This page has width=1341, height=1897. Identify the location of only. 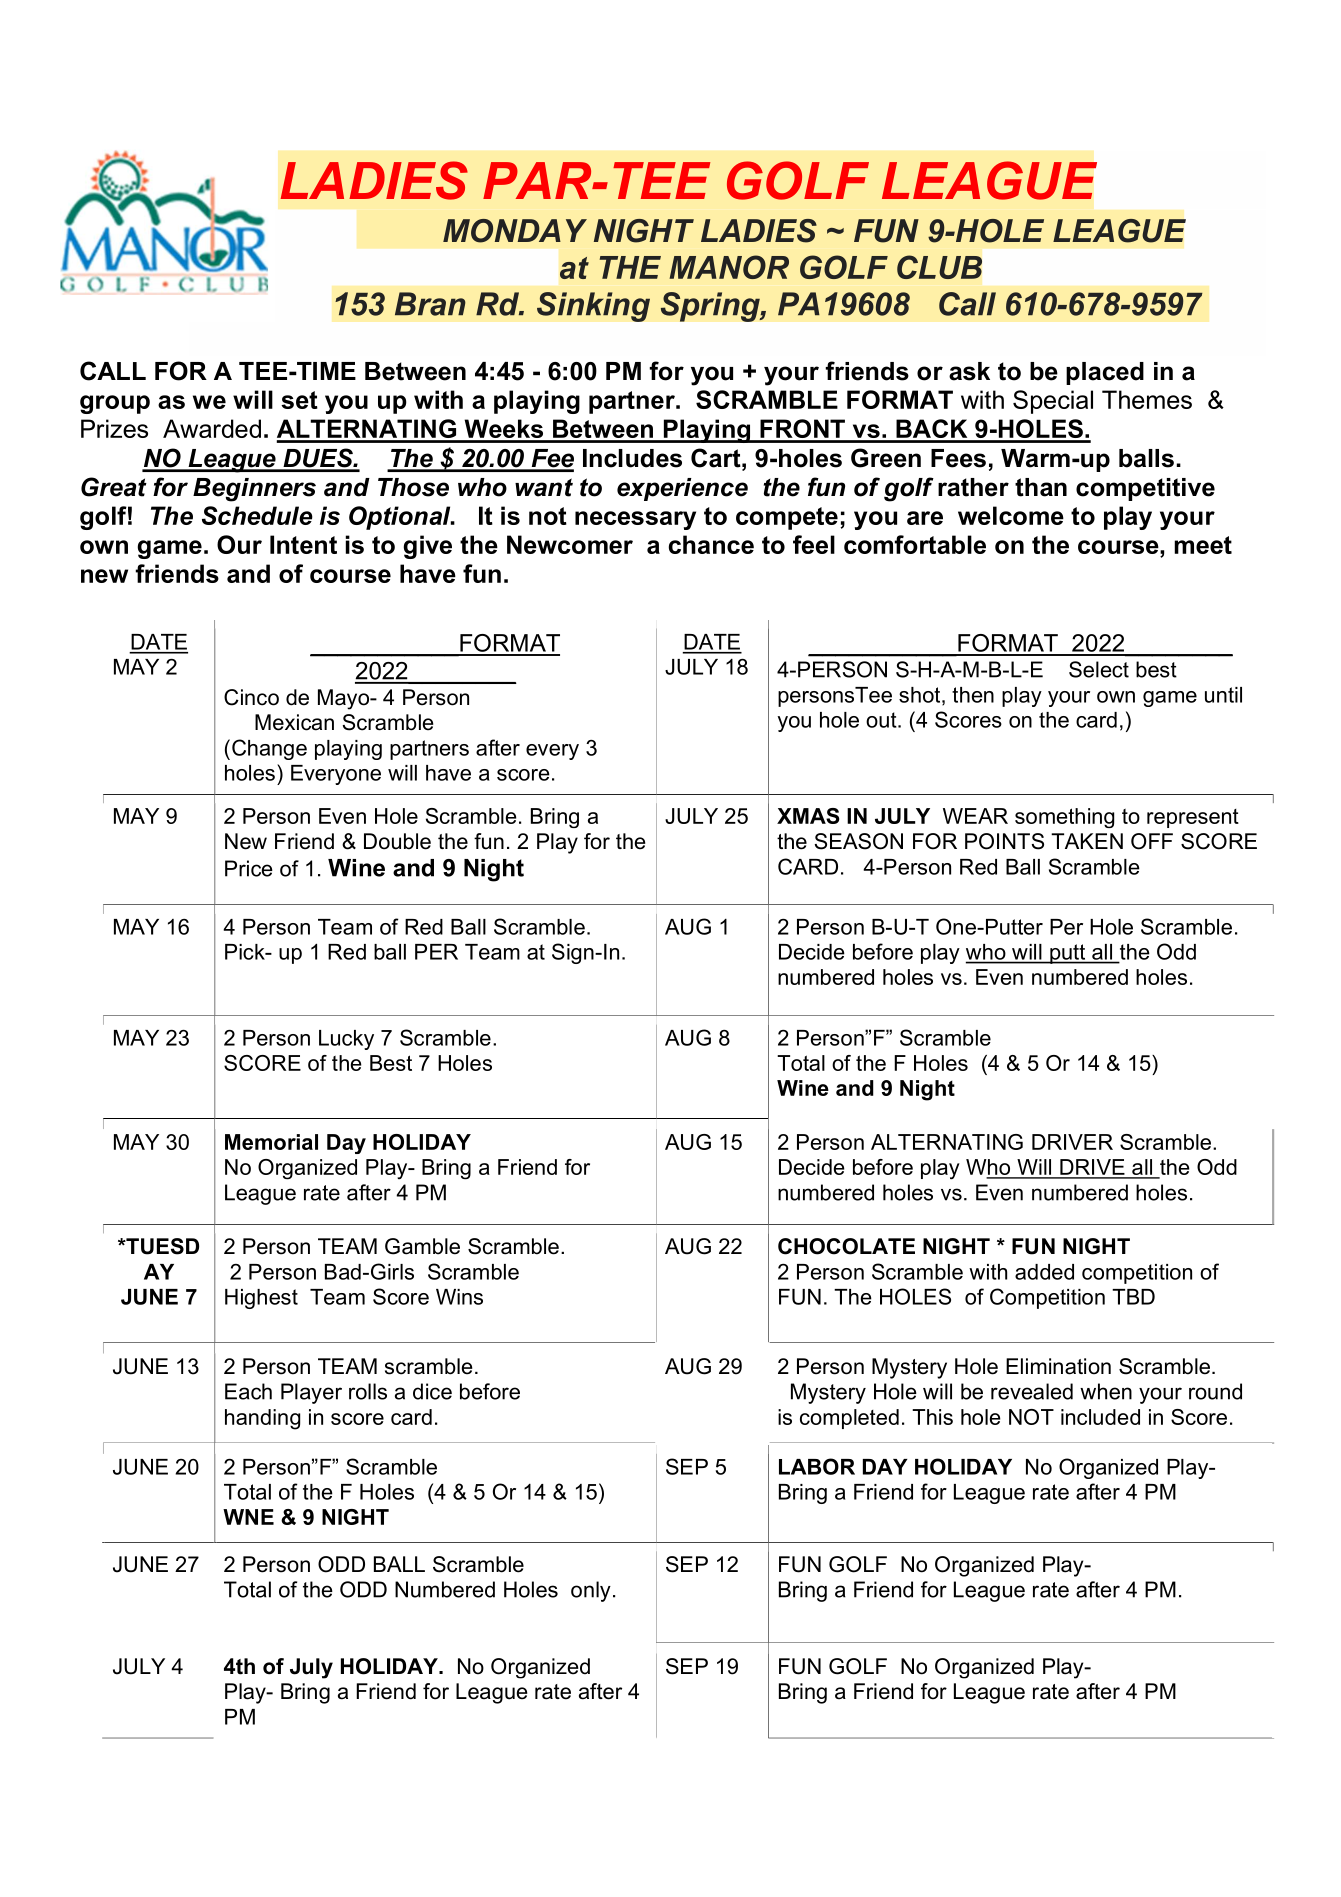
(591, 1591).
